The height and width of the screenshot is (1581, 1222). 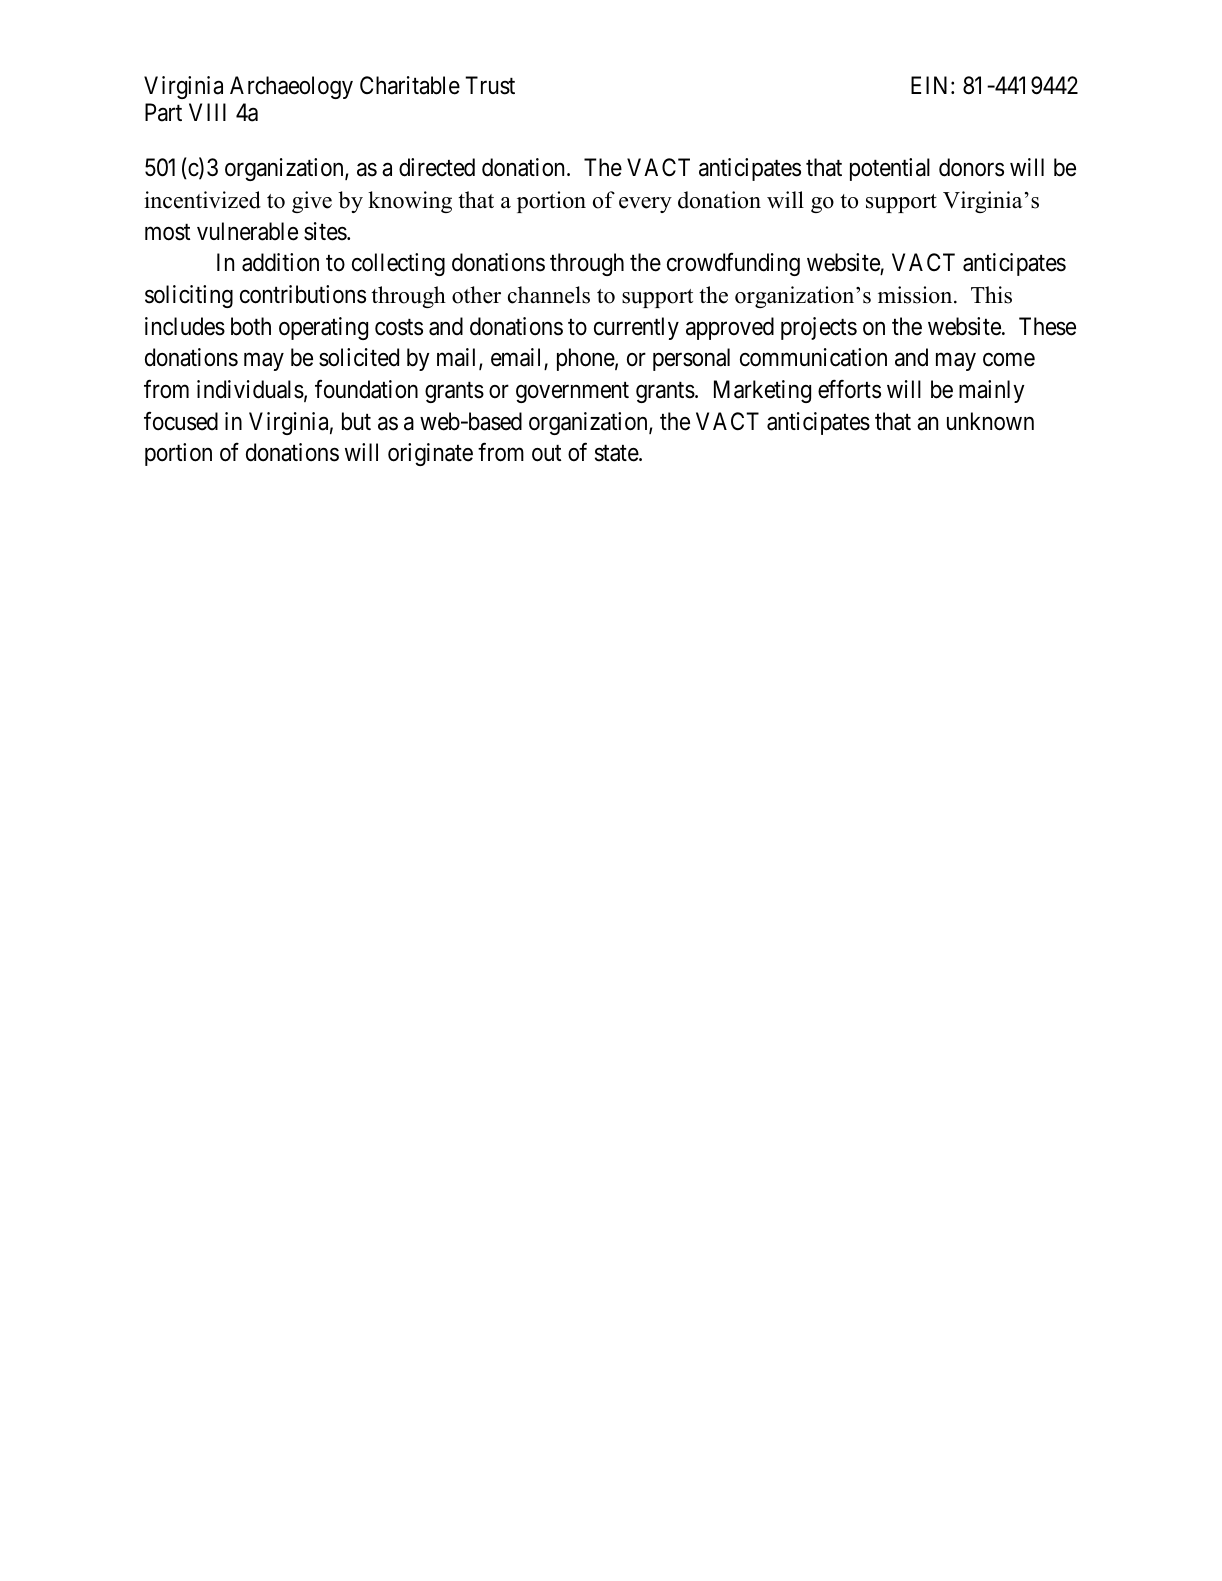 What do you see at coordinates (359, 357) in the screenshot?
I see `solicited` at bounding box center [359, 357].
